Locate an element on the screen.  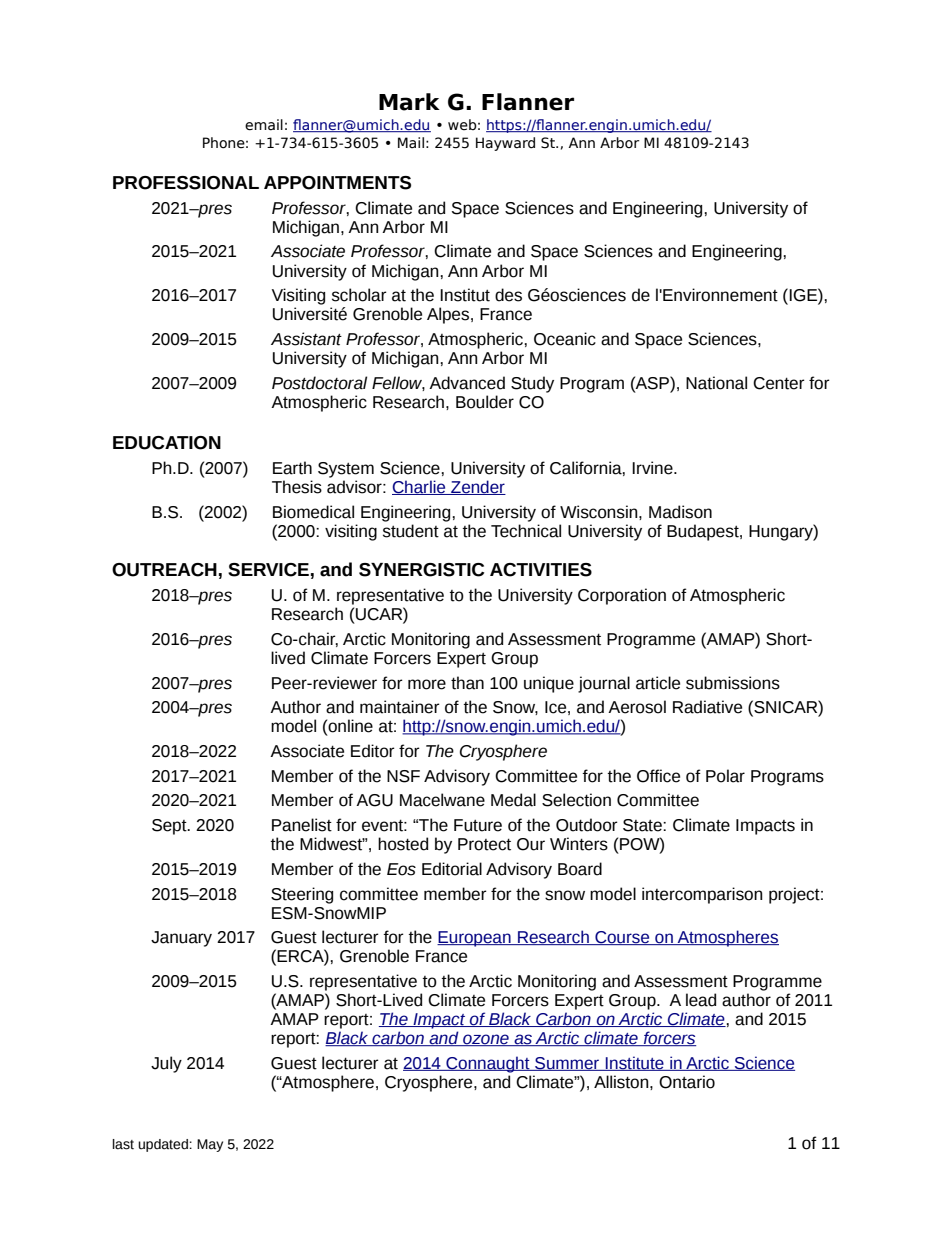
May is located at coordinates (210, 1145).
